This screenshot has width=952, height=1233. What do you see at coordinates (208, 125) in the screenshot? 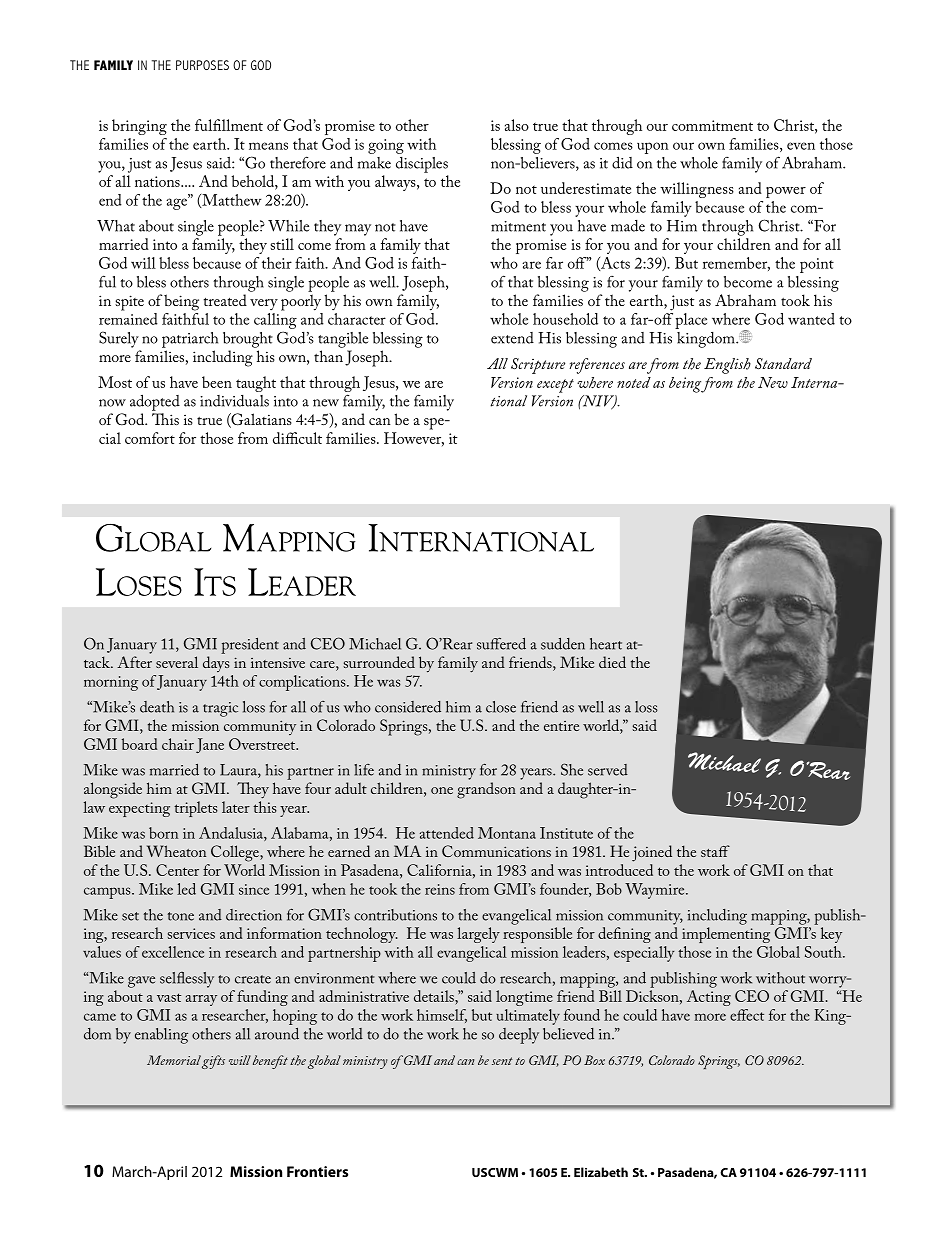
I see `fulfi` at bounding box center [208, 125].
